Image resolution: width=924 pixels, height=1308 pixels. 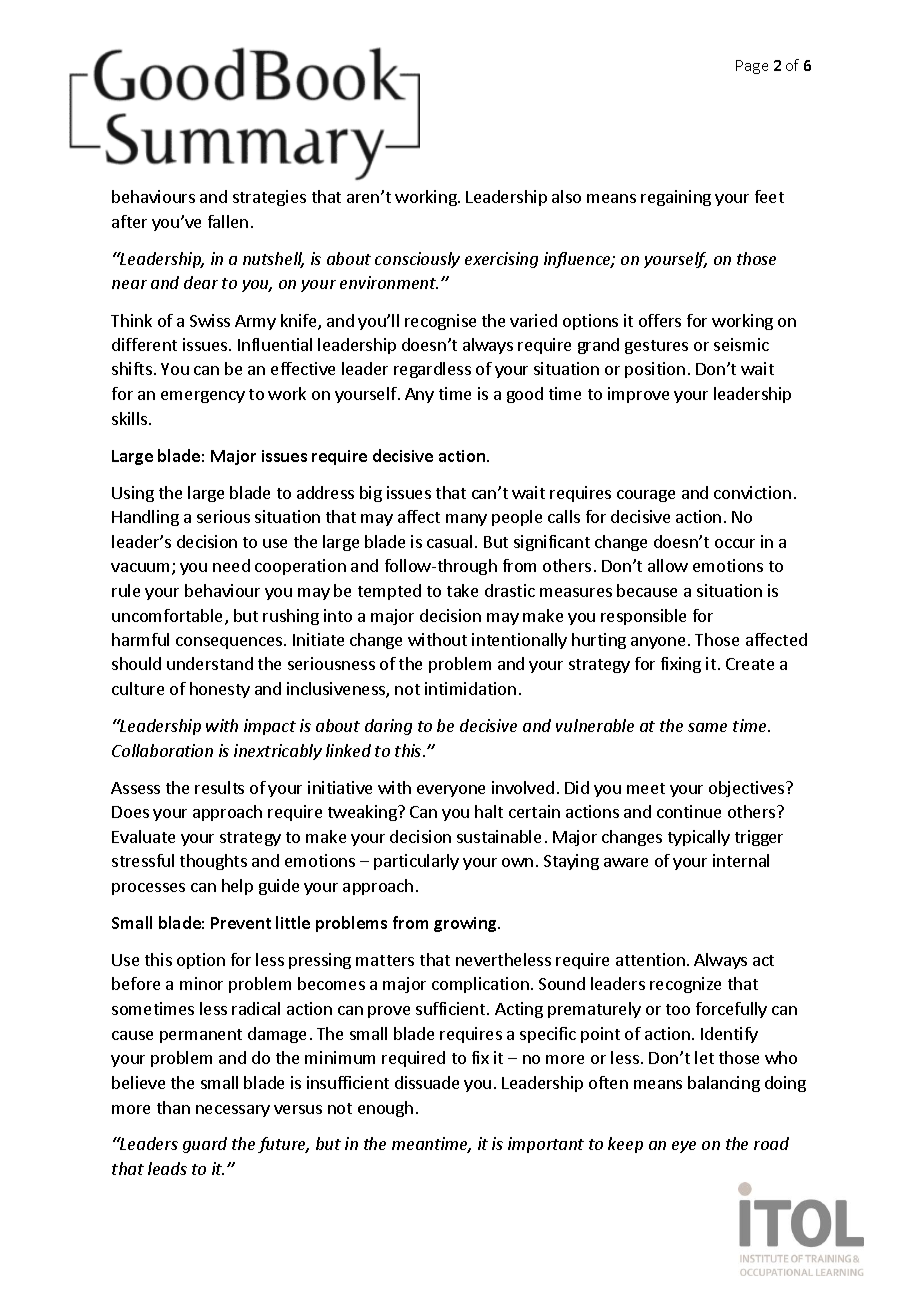 I want to click on many, so click(x=466, y=520).
